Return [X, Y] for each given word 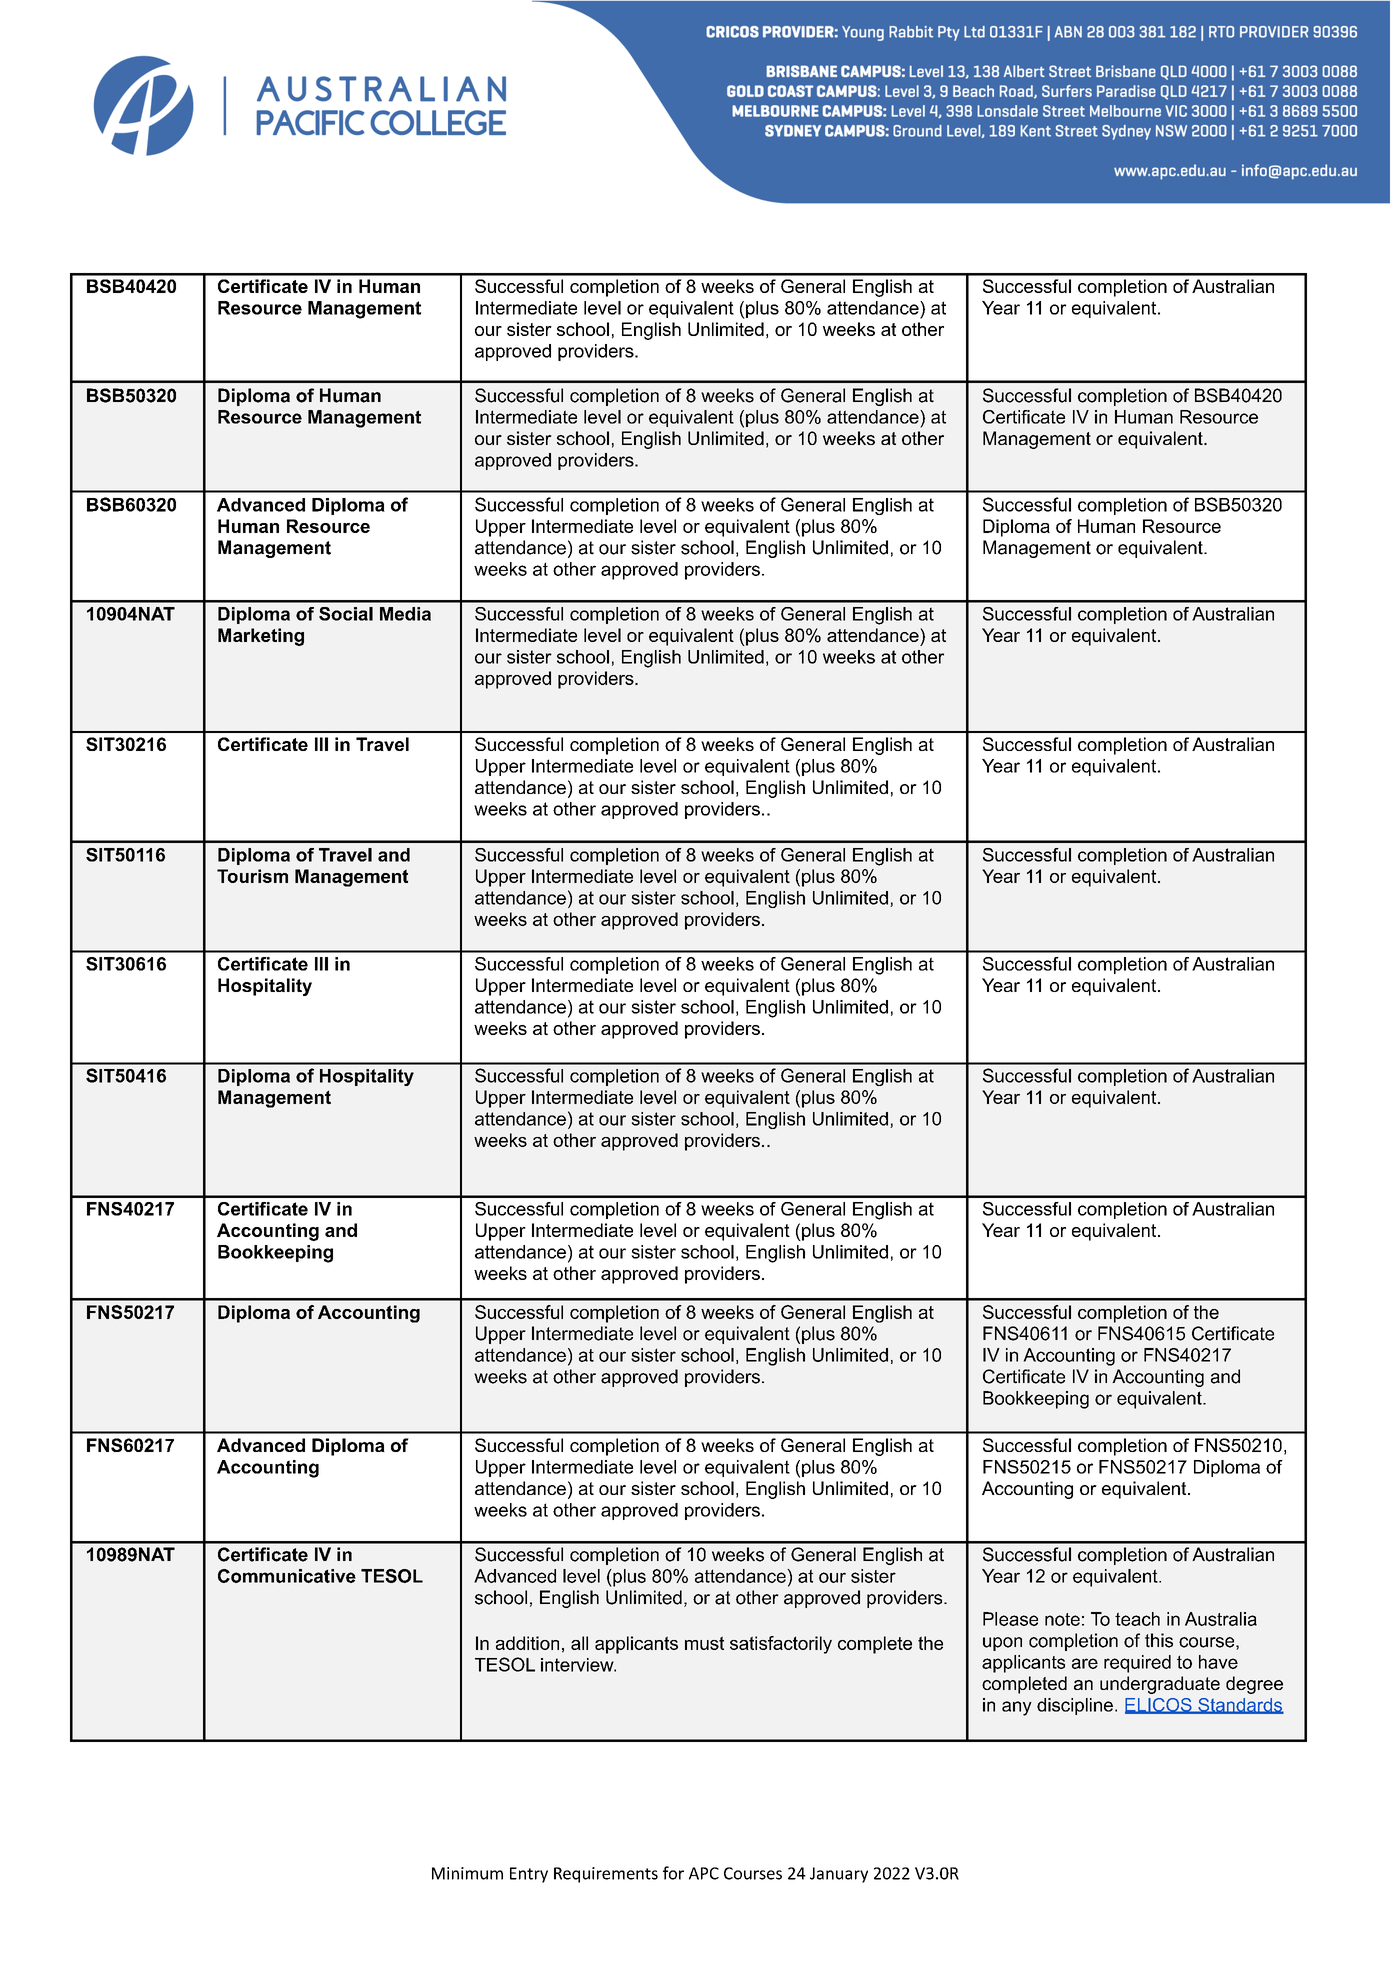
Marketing [261, 637]
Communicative [287, 1576]
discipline [1075, 1706]
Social [346, 614]
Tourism [252, 876]
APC [704, 1873]
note [1062, 1619]
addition [527, 1643]
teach [1137, 1619]
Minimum [467, 1873]
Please [1010, 1619]
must [704, 1643]
